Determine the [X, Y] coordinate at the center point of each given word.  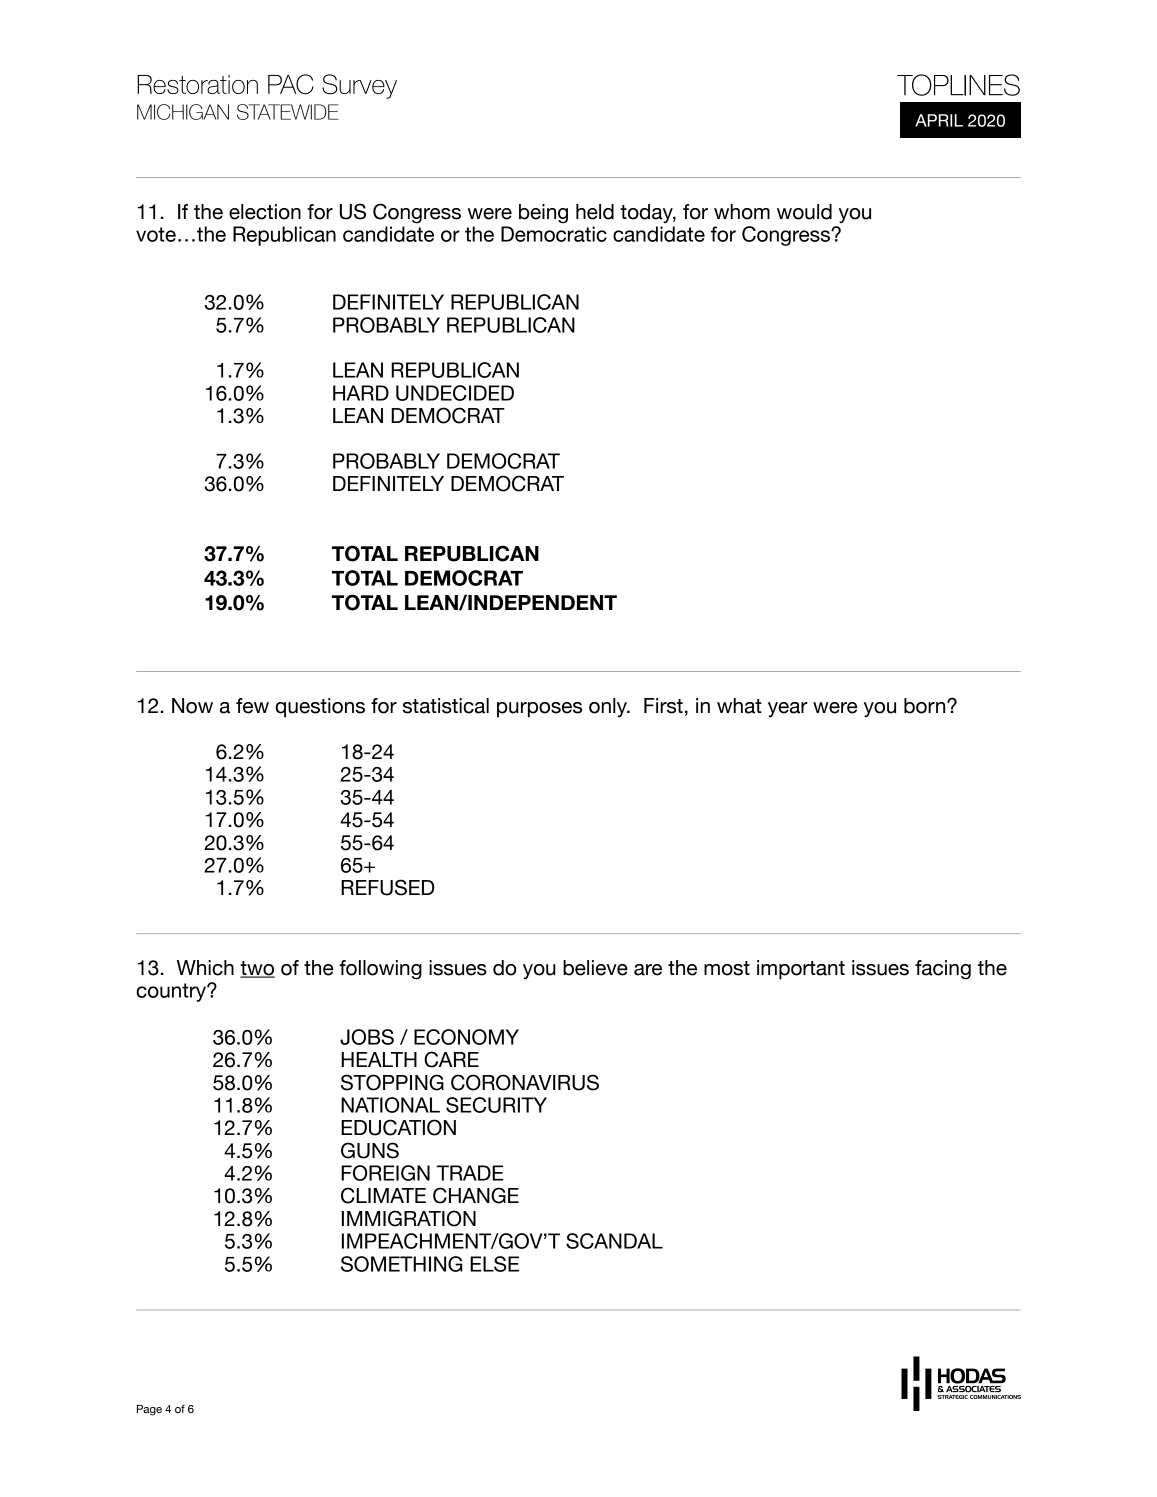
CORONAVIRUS [525, 1082]
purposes [539, 710]
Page [149, 1410]
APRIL [939, 120]
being [543, 214]
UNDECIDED [455, 393]
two [257, 969]
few [252, 706]
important [801, 970]
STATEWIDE [288, 112]
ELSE [494, 1264]
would [804, 212]
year [788, 710]
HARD [361, 393]
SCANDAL [614, 1241]
